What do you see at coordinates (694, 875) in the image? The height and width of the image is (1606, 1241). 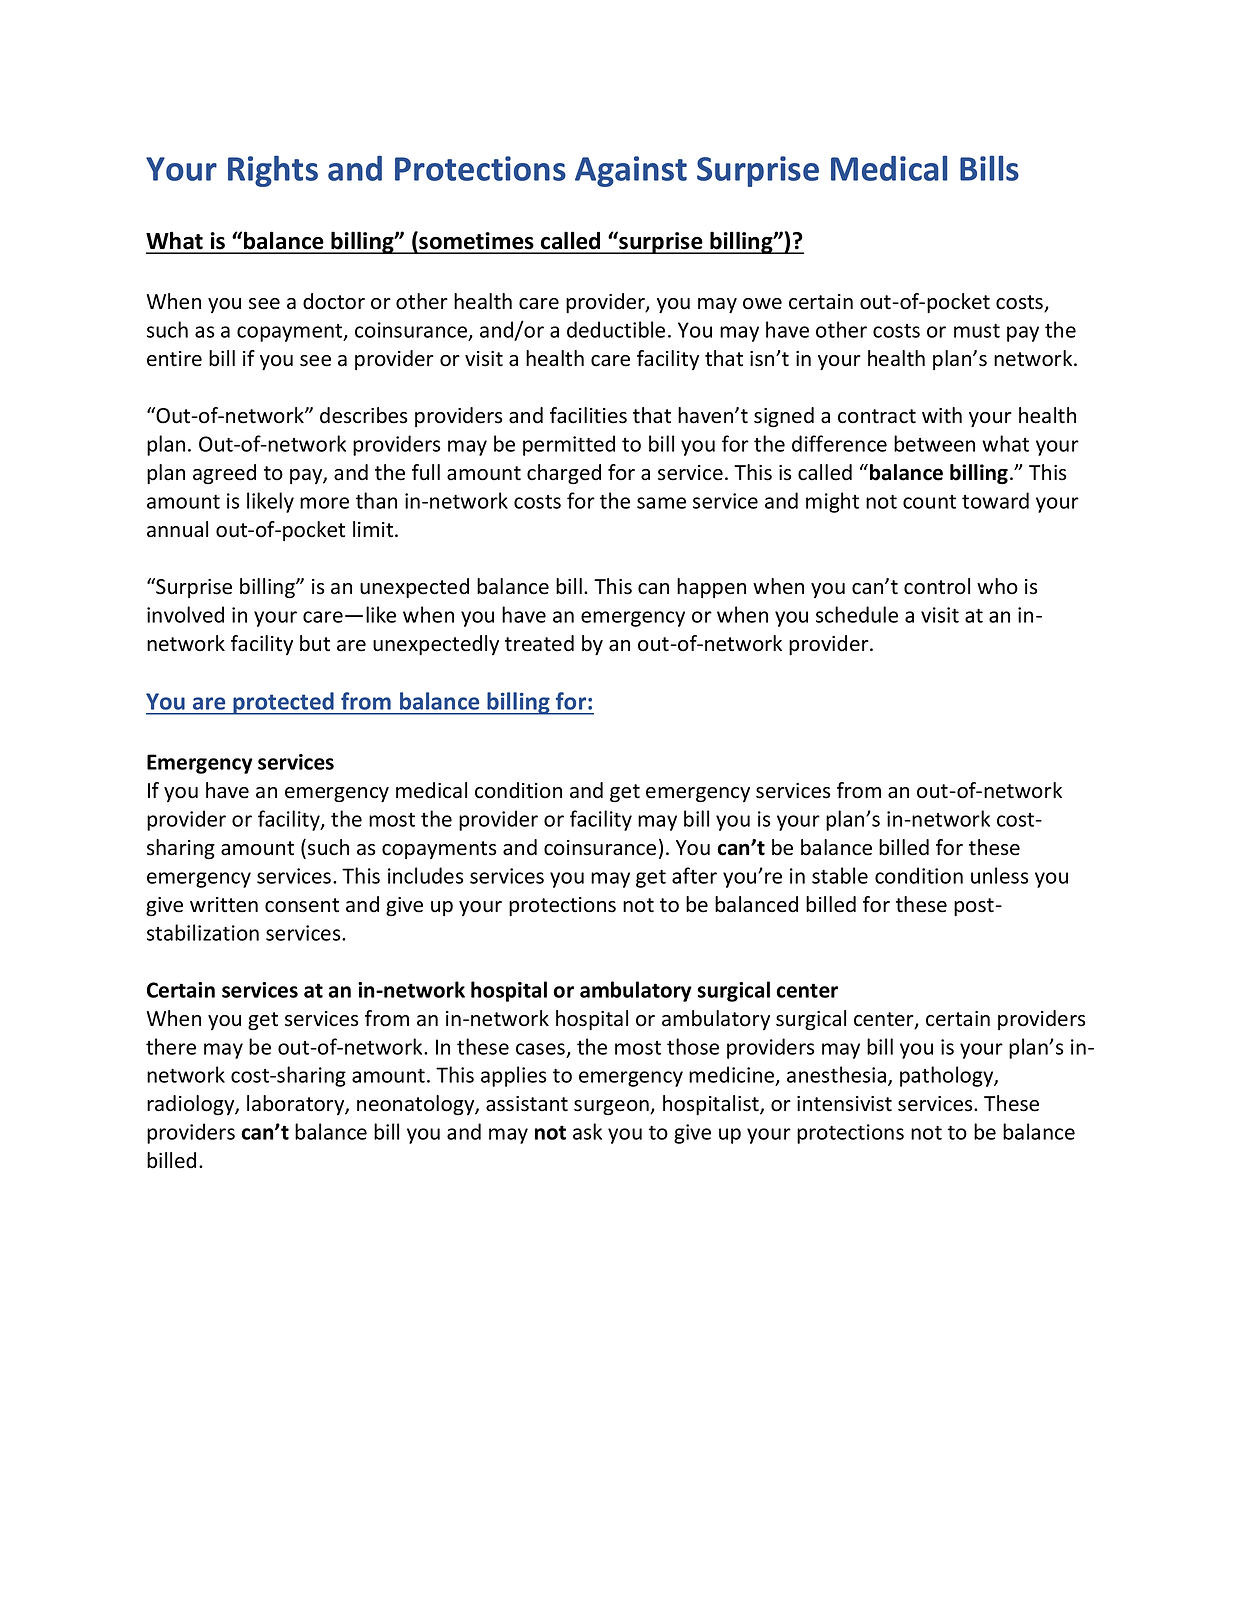 I see `after` at bounding box center [694, 875].
